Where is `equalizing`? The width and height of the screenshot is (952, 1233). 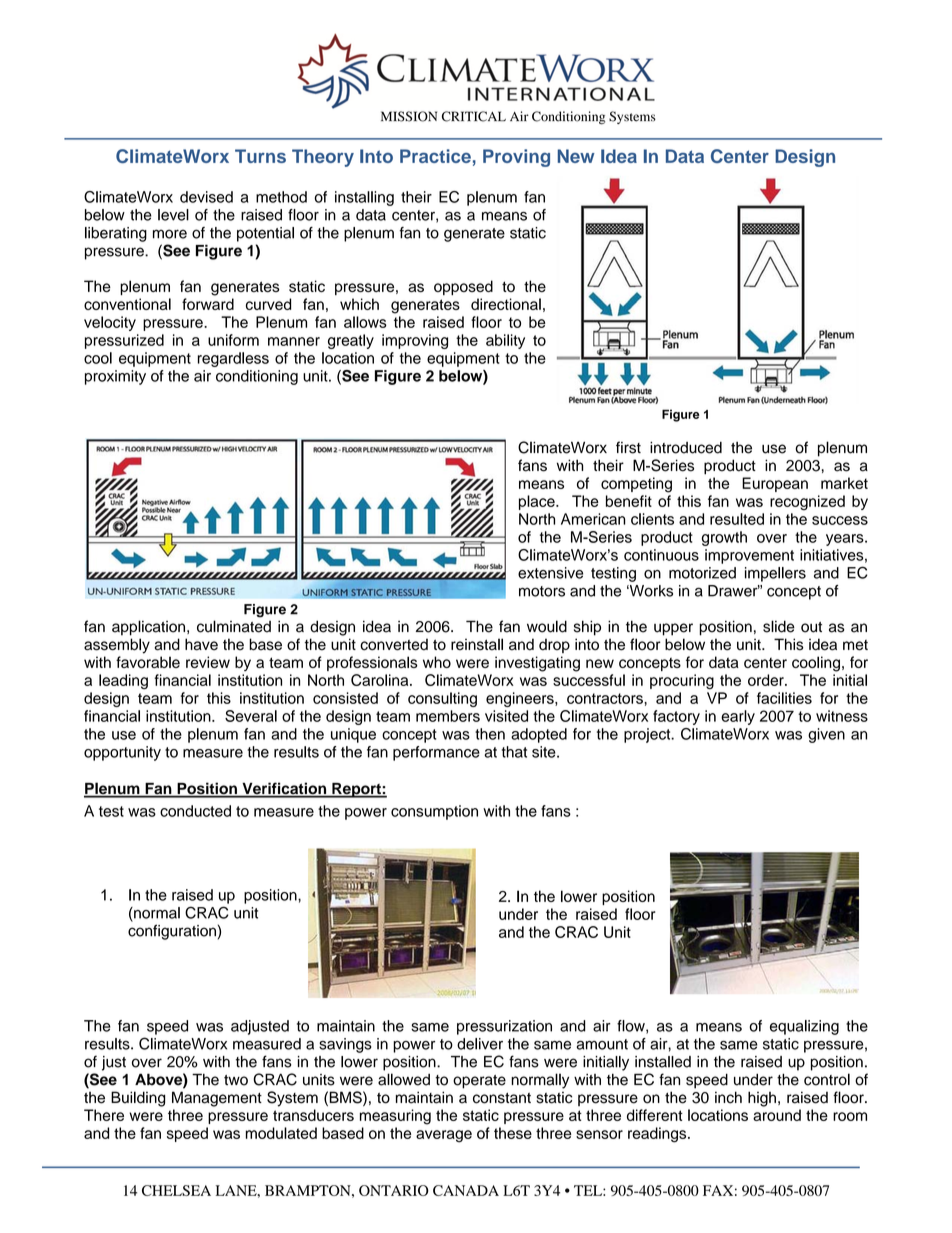 equalizing is located at coordinates (804, 1027).
